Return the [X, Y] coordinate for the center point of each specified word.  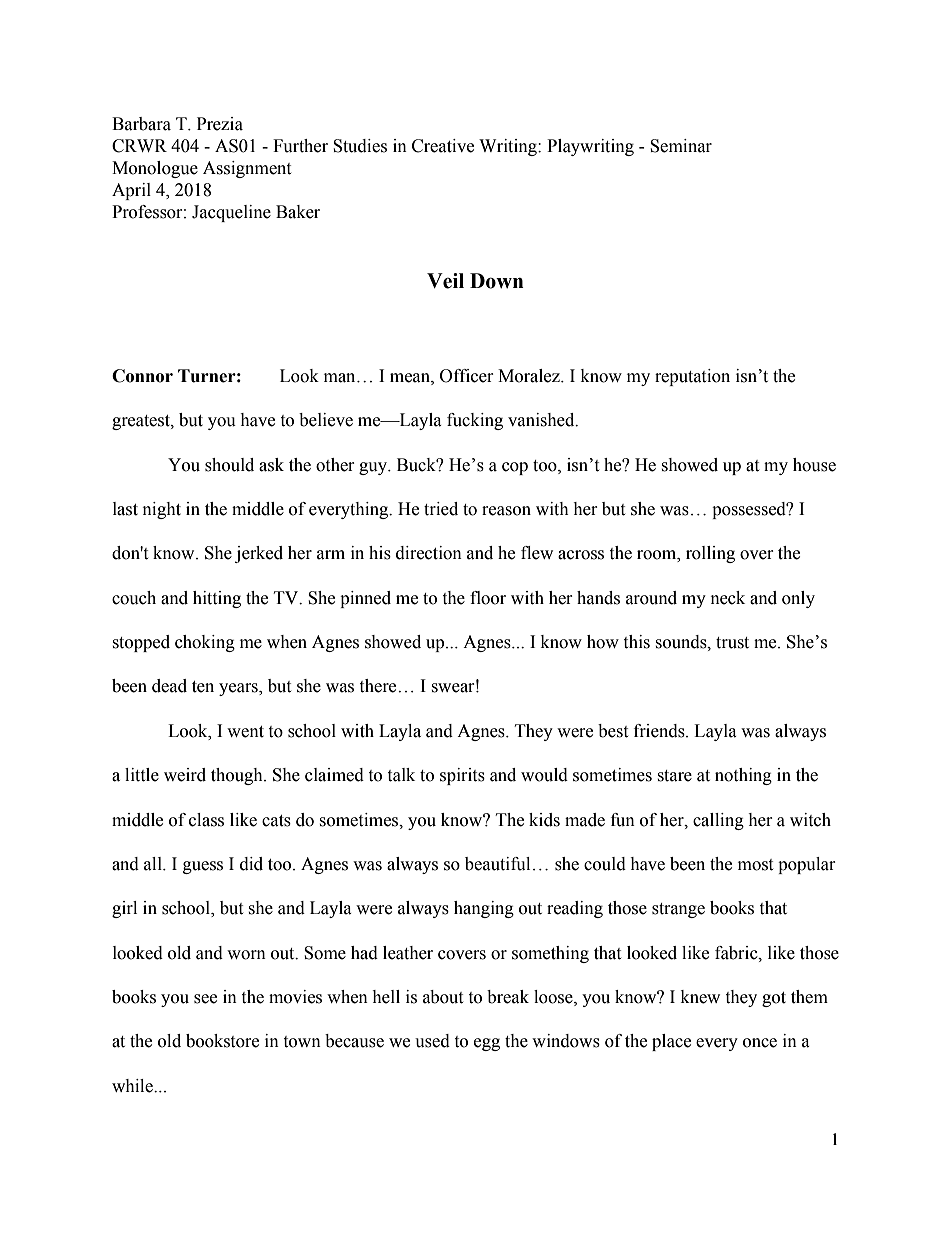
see [205, 999]
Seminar [681, 146]
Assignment [247, 169]
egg [487, 1044]
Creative [443, 146]
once [760, 1043]
